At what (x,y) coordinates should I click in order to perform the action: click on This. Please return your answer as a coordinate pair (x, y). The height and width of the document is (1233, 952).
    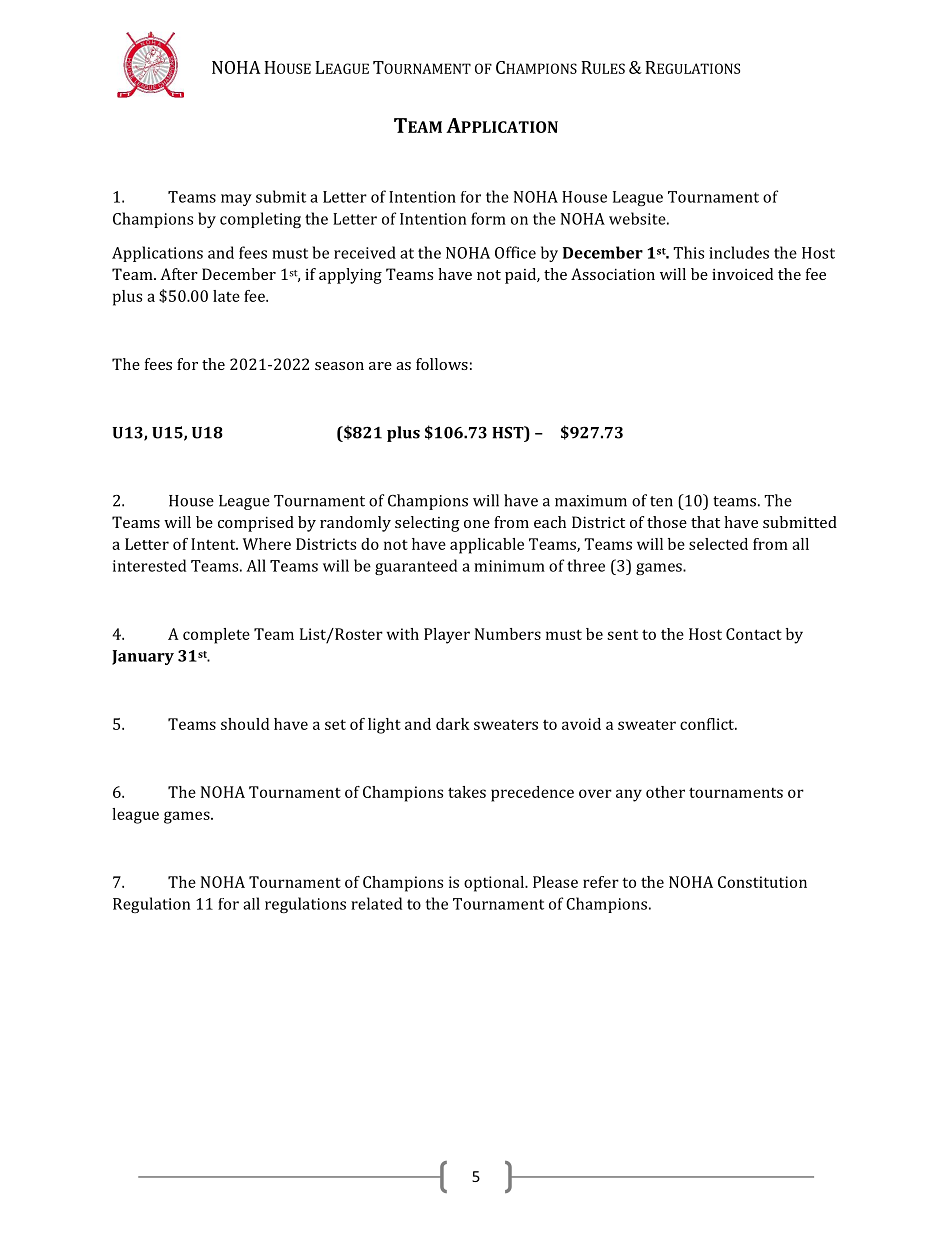
    Looking at the image, I should click on (688, 252).
